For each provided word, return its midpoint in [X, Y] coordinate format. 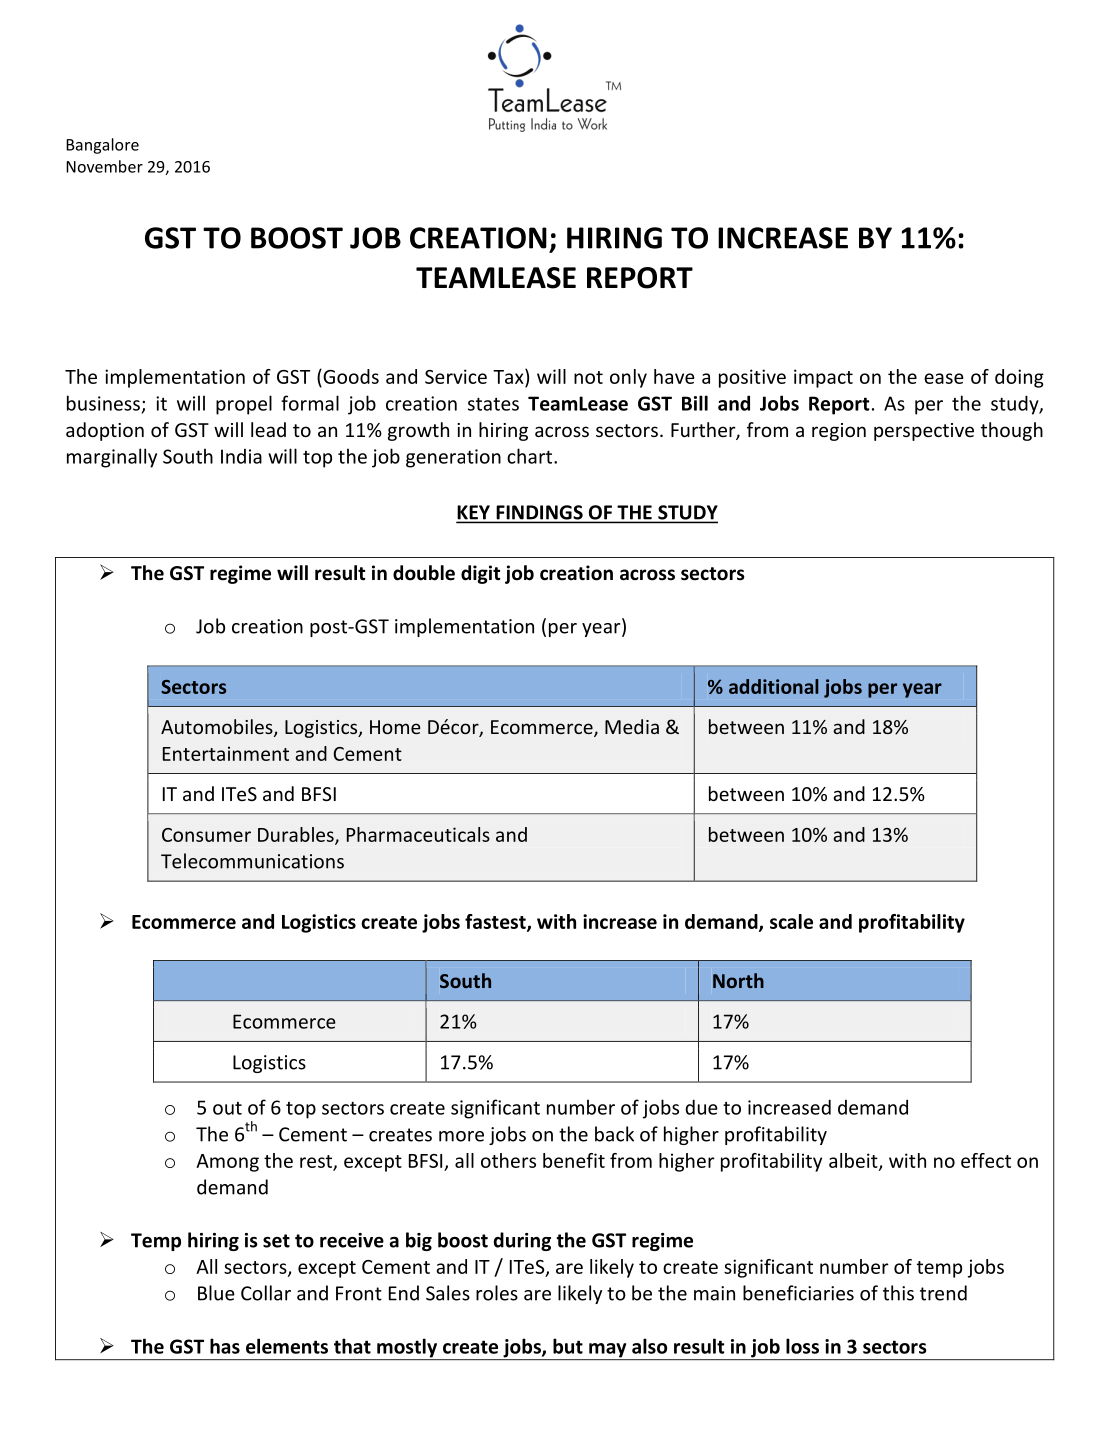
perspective [924, 432]
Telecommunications [252, 861]
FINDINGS [539, 513]
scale [791, 921]
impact [823, 378]
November [104, 166]
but [568, 1346]
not [588, 377]
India [241, 456]
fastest [496, 922]
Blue [216, 1293]
